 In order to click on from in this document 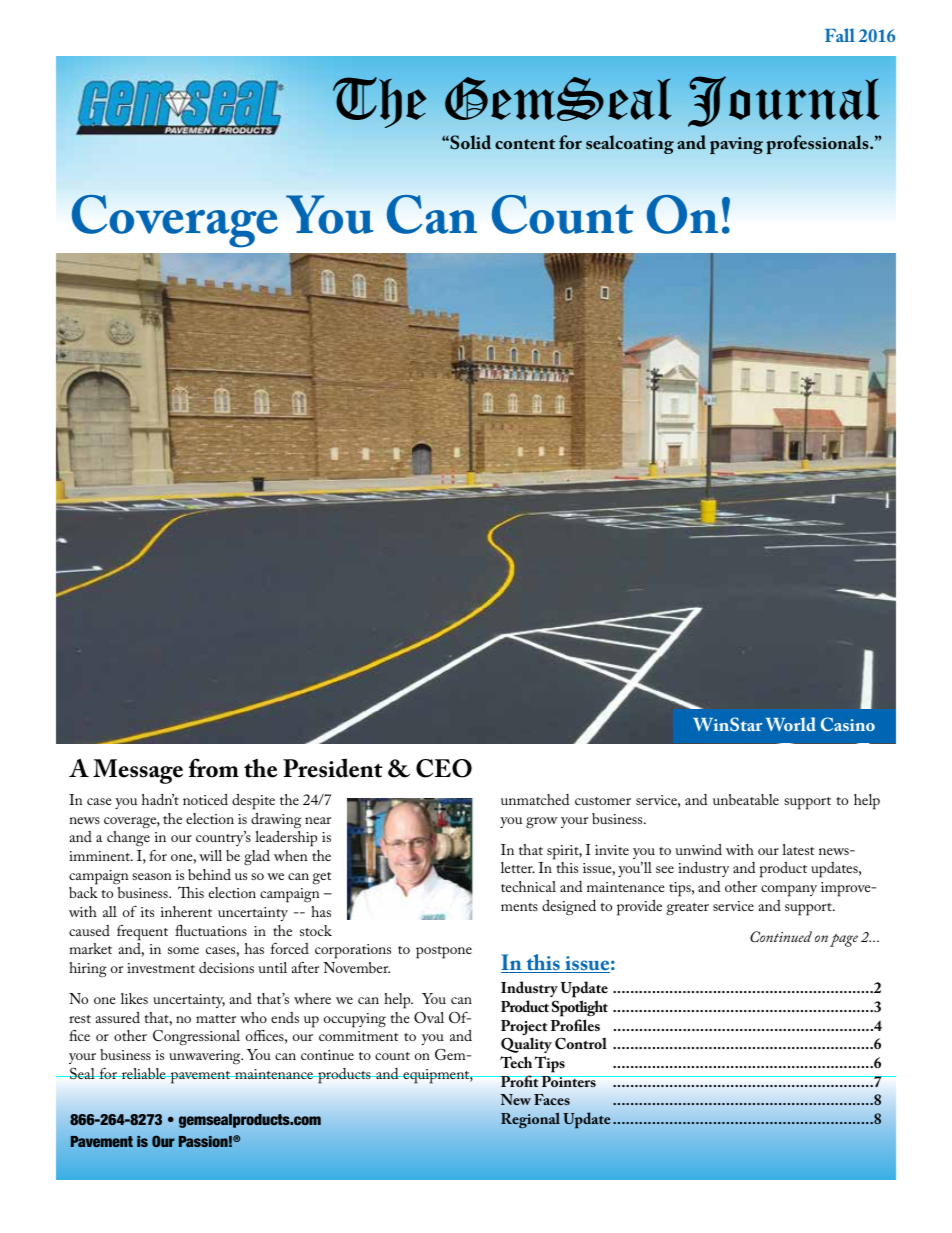, I will do `click(214, 768)`.
